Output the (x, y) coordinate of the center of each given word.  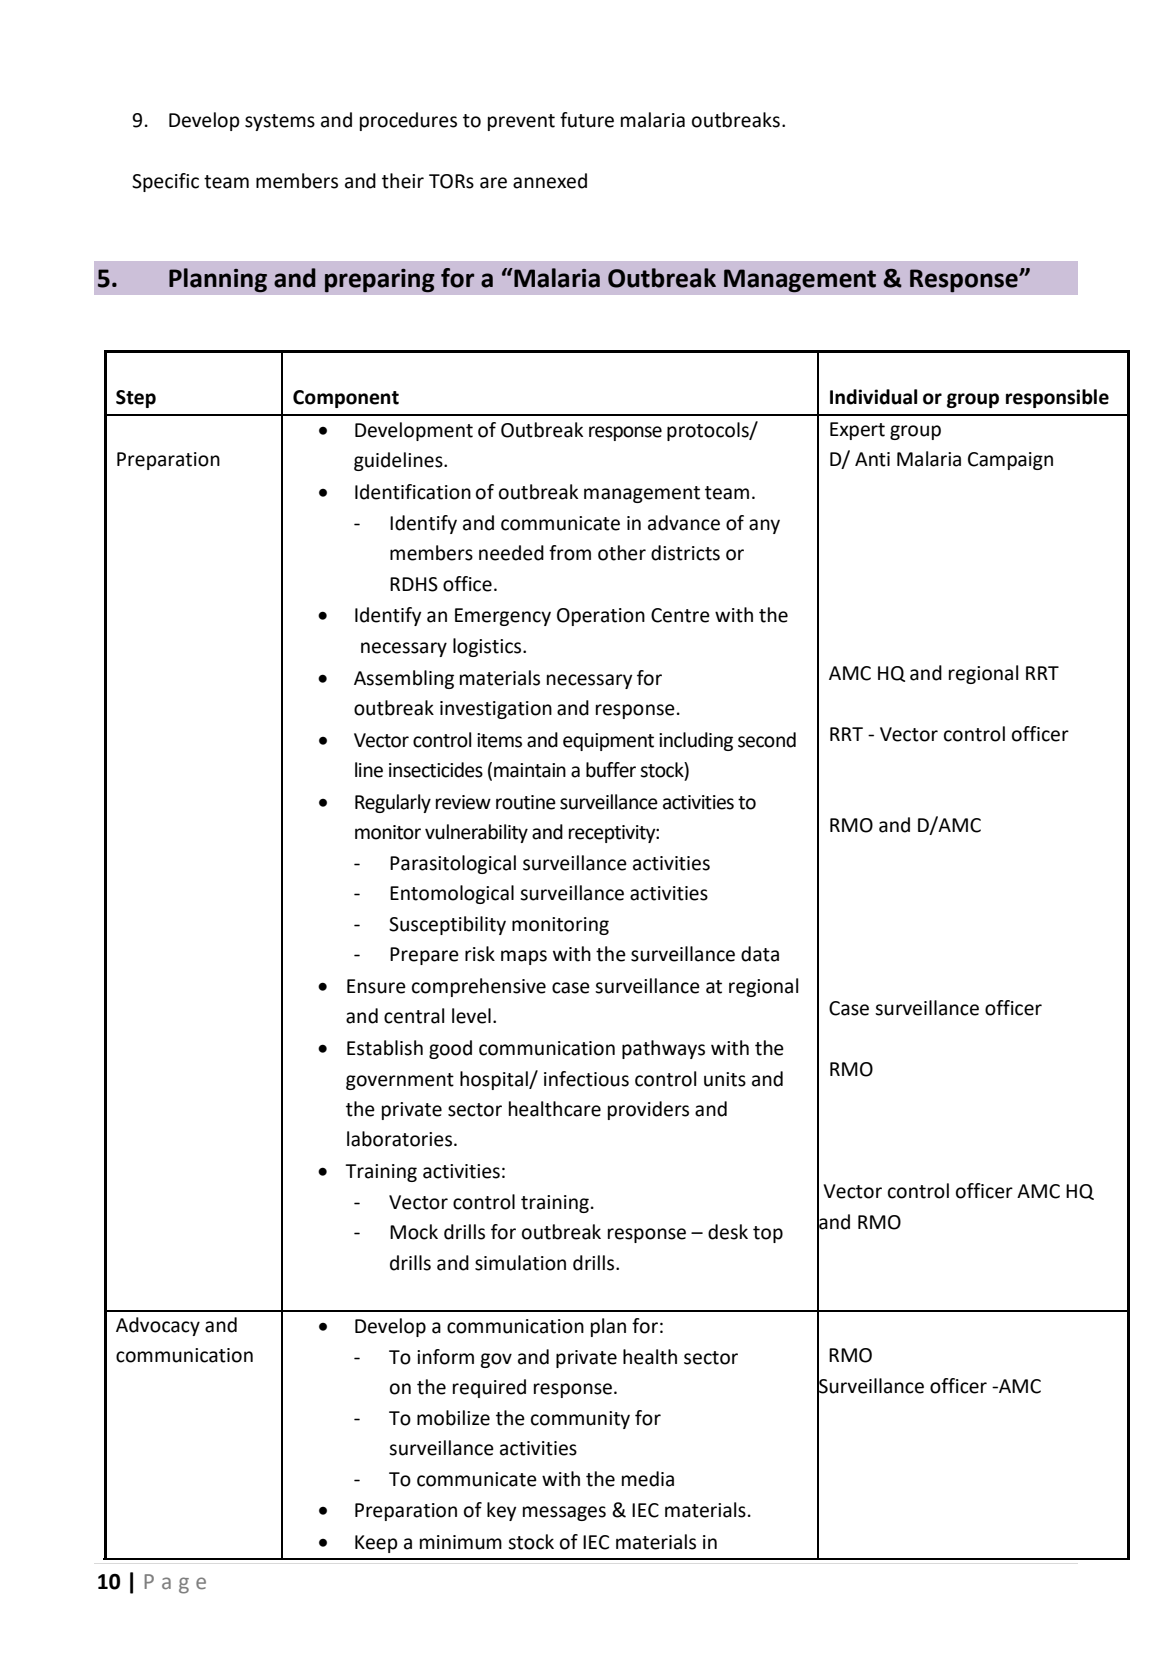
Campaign (1010, 461)
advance (684, 523)
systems (280, 122)
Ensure (376, 986)
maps (524, 957)
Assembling (404, 679)
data (760, 954)
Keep (376, 1544)
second (767, 740)
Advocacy (158, 1326)
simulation (520, 1263)
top (768, 1234)
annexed (550, 181)
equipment (608, 742)
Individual (873, 397)
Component (346, 399)
